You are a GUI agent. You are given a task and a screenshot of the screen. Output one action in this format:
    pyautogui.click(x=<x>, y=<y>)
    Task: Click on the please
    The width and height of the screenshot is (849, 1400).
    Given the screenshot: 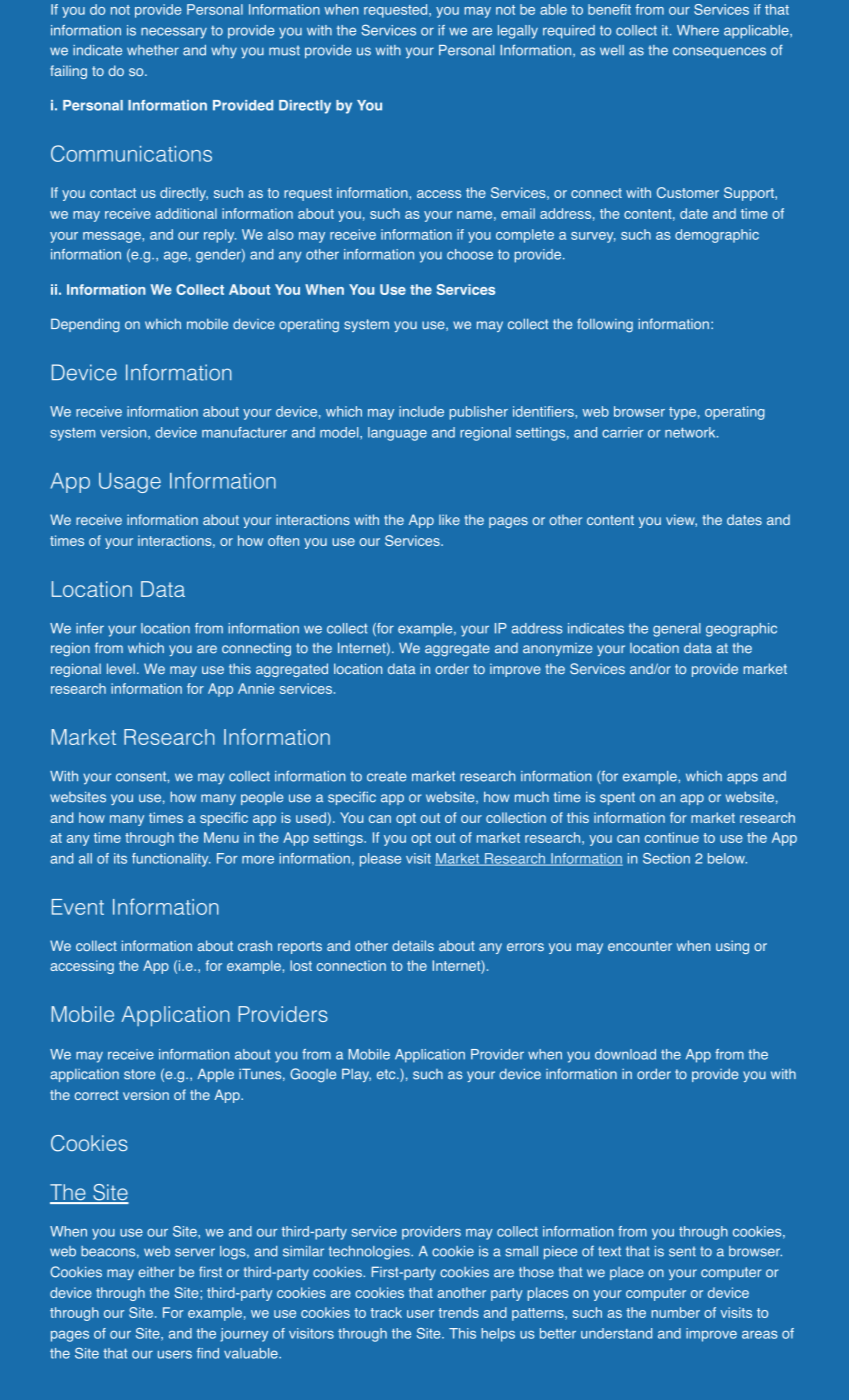 What is the action you would take?
    pyautogui.click(x=380, y=860)
